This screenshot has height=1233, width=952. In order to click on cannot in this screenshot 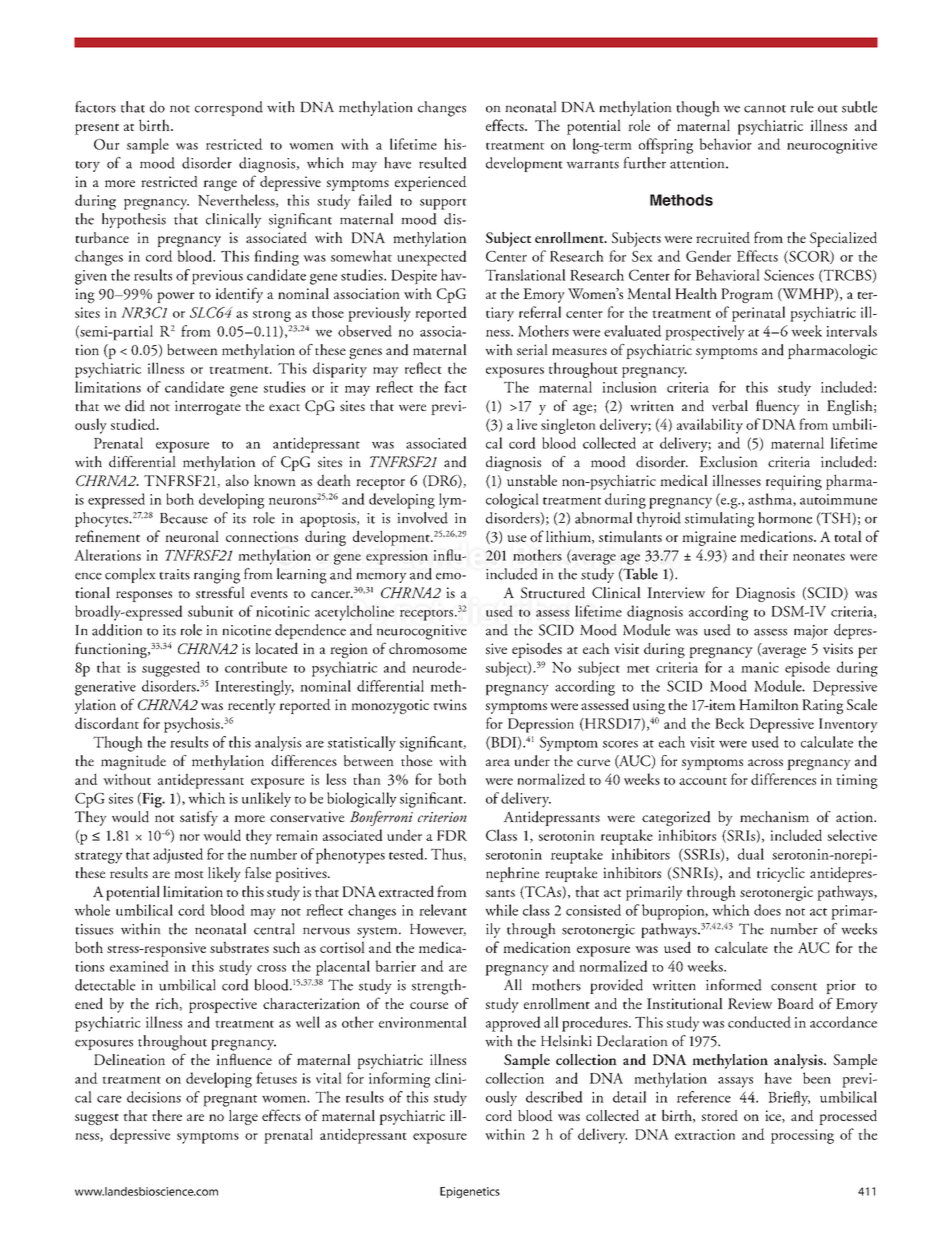, I will do `click(765, 109)`.
